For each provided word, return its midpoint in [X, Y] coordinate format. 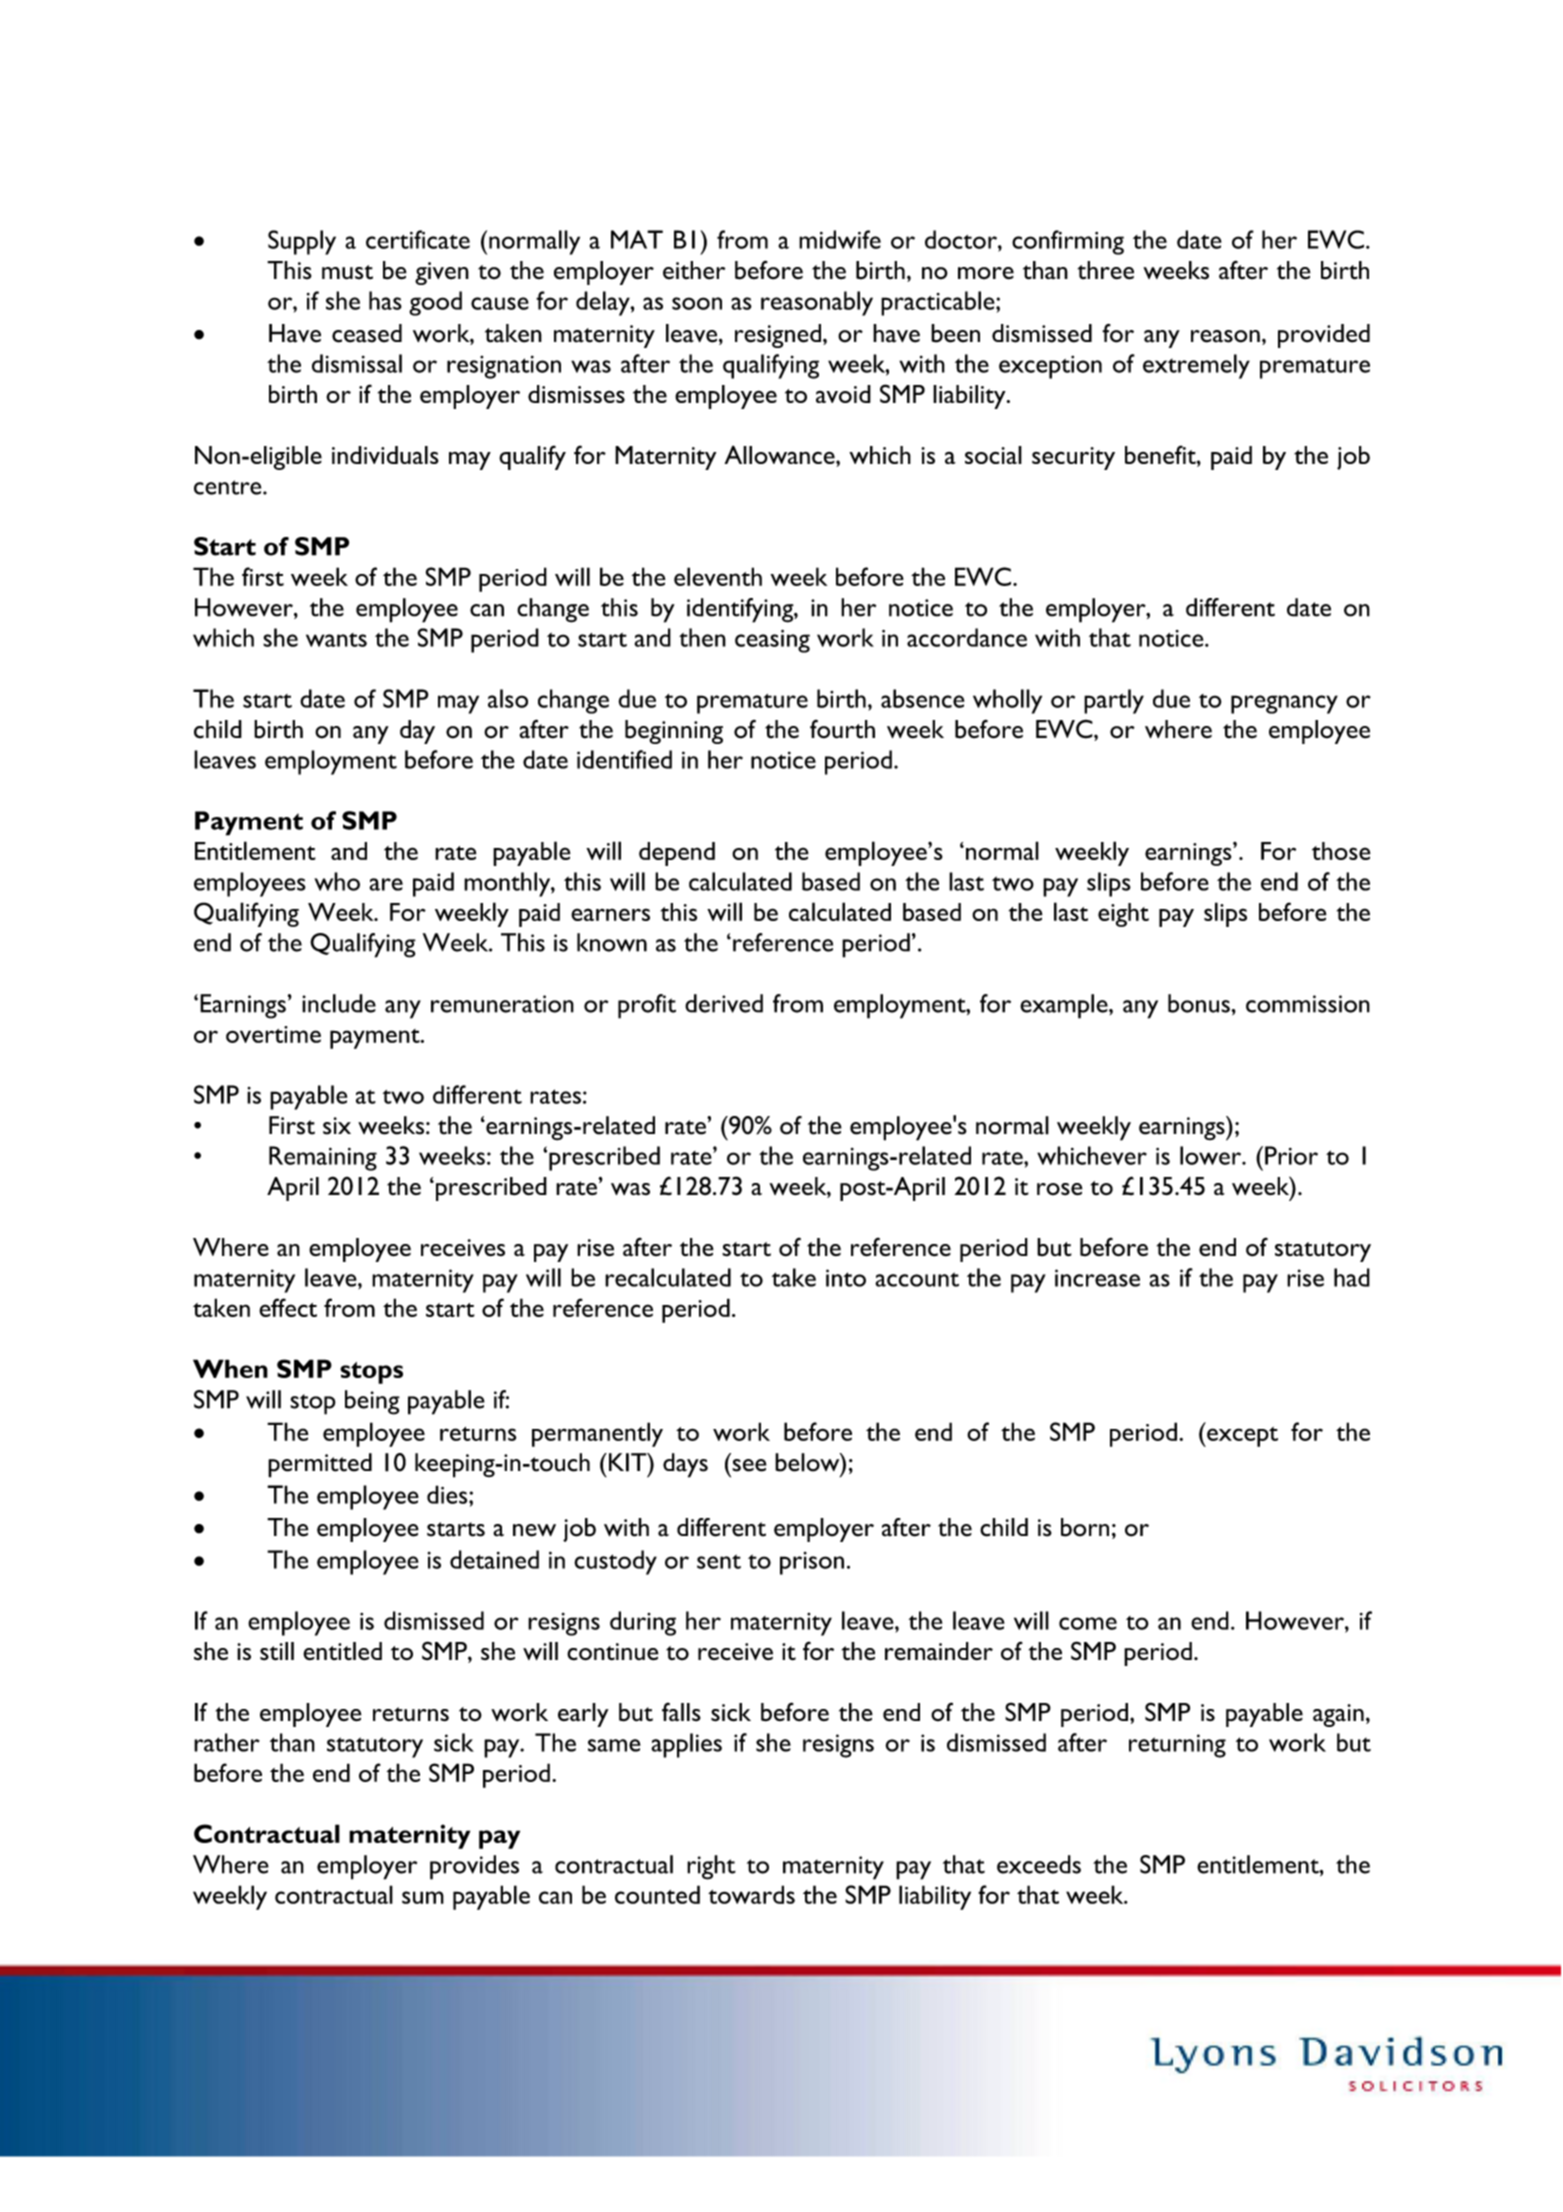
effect [288, 1307]
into [846, 1278]
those [1341, 851]
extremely [1196, 366]
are [386, 884]
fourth [842, 729]
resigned [779, 336]
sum [423, 1897]
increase [1097, 1278]
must [347, 272]
